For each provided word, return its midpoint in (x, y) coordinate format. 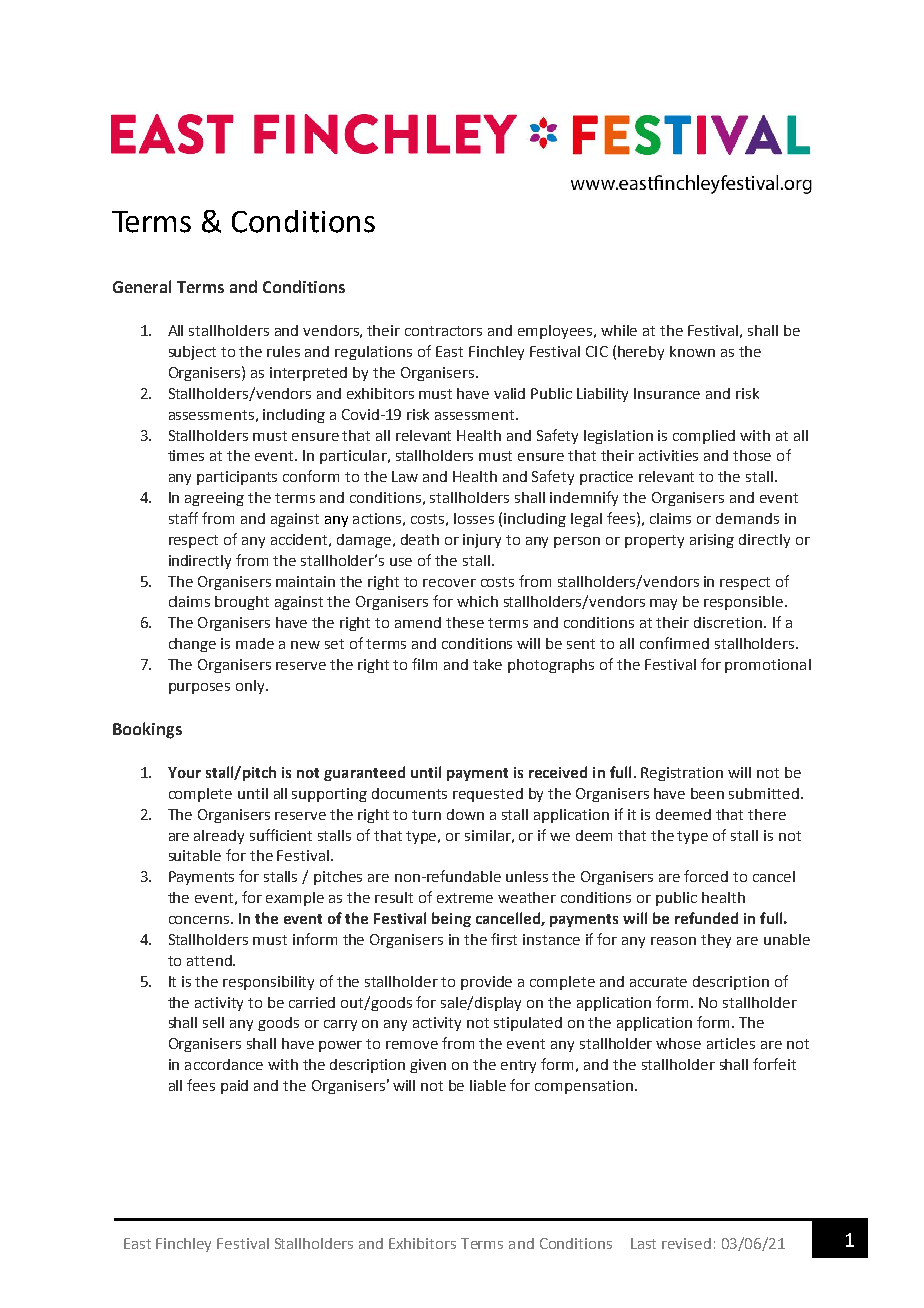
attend (210, 960)
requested (488, 795)
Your (184, 772)
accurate (658, 982)
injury (482, 541)
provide (486, 983)
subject (192, 353)
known (692, 351)
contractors (443, 331)
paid (234, 1087)
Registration (682, 774)
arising (712, 541)
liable (488, 1085)
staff (183, 518)
